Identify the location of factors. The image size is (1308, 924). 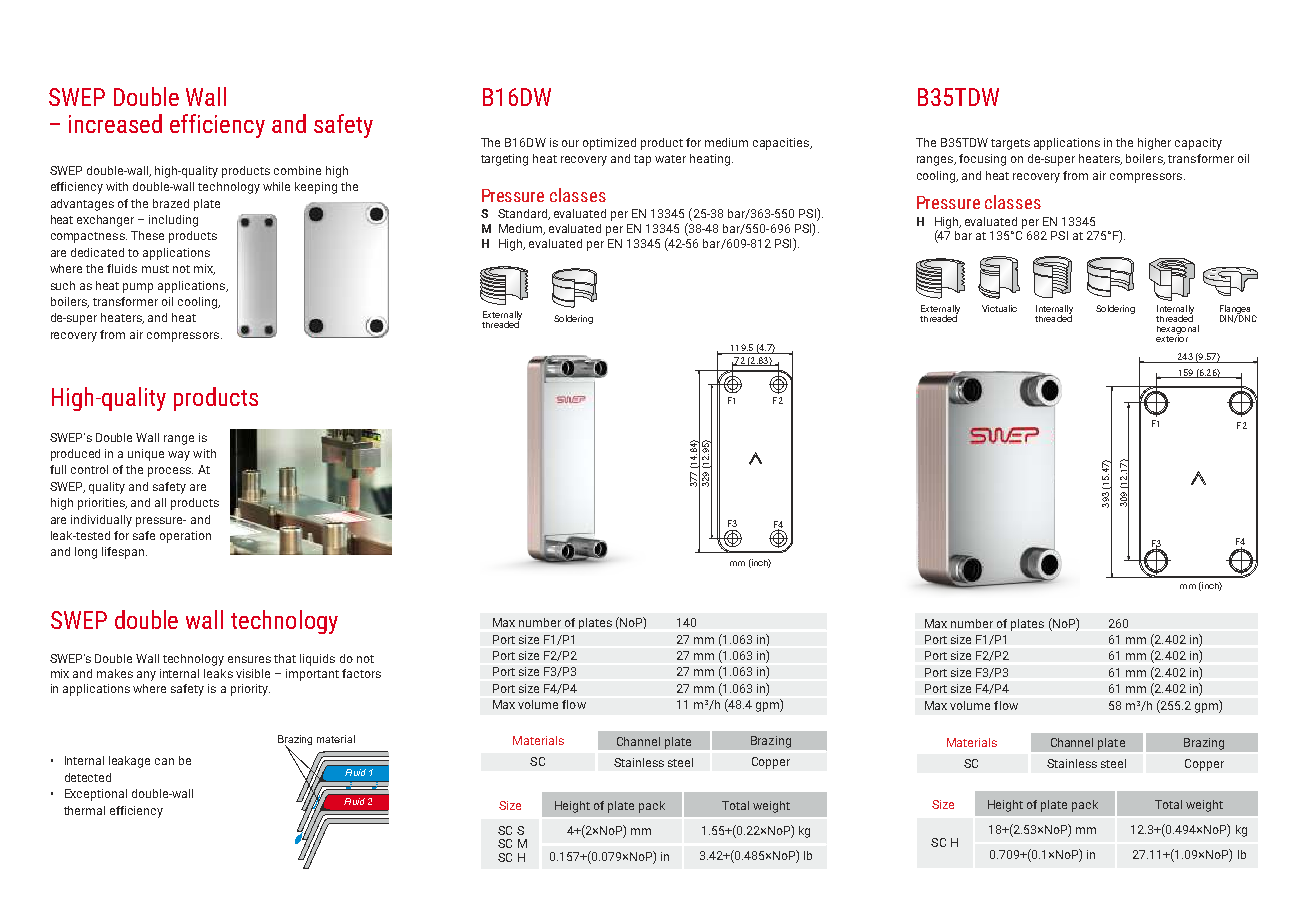
(361, 673).
